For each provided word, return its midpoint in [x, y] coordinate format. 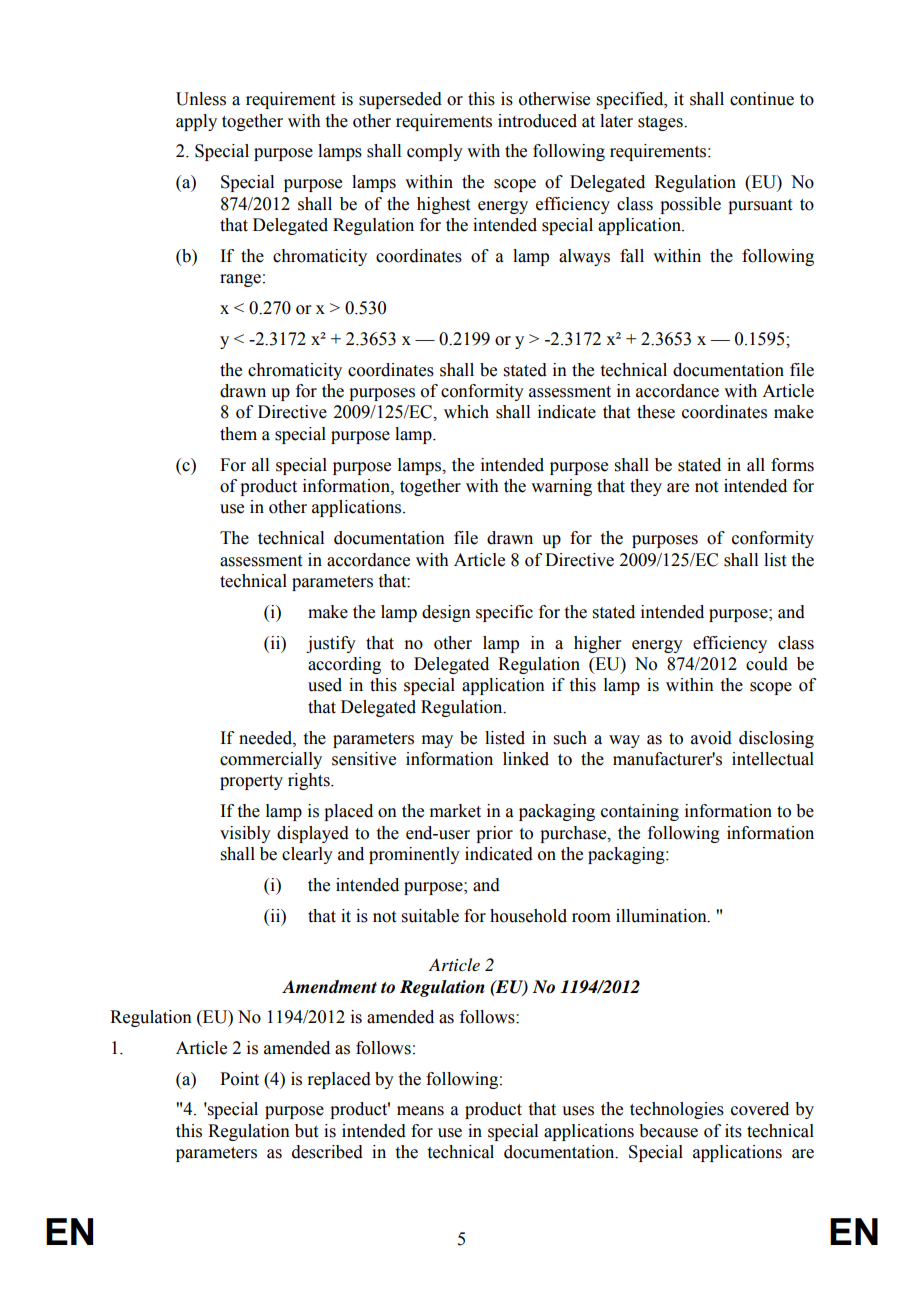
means [420, 1111]
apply [196, 122]
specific [504, 613]
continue [762, 99]
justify [331, 644]
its [733, 1131]
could [767, 664]
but [306, 1131]
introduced [537, 121]
